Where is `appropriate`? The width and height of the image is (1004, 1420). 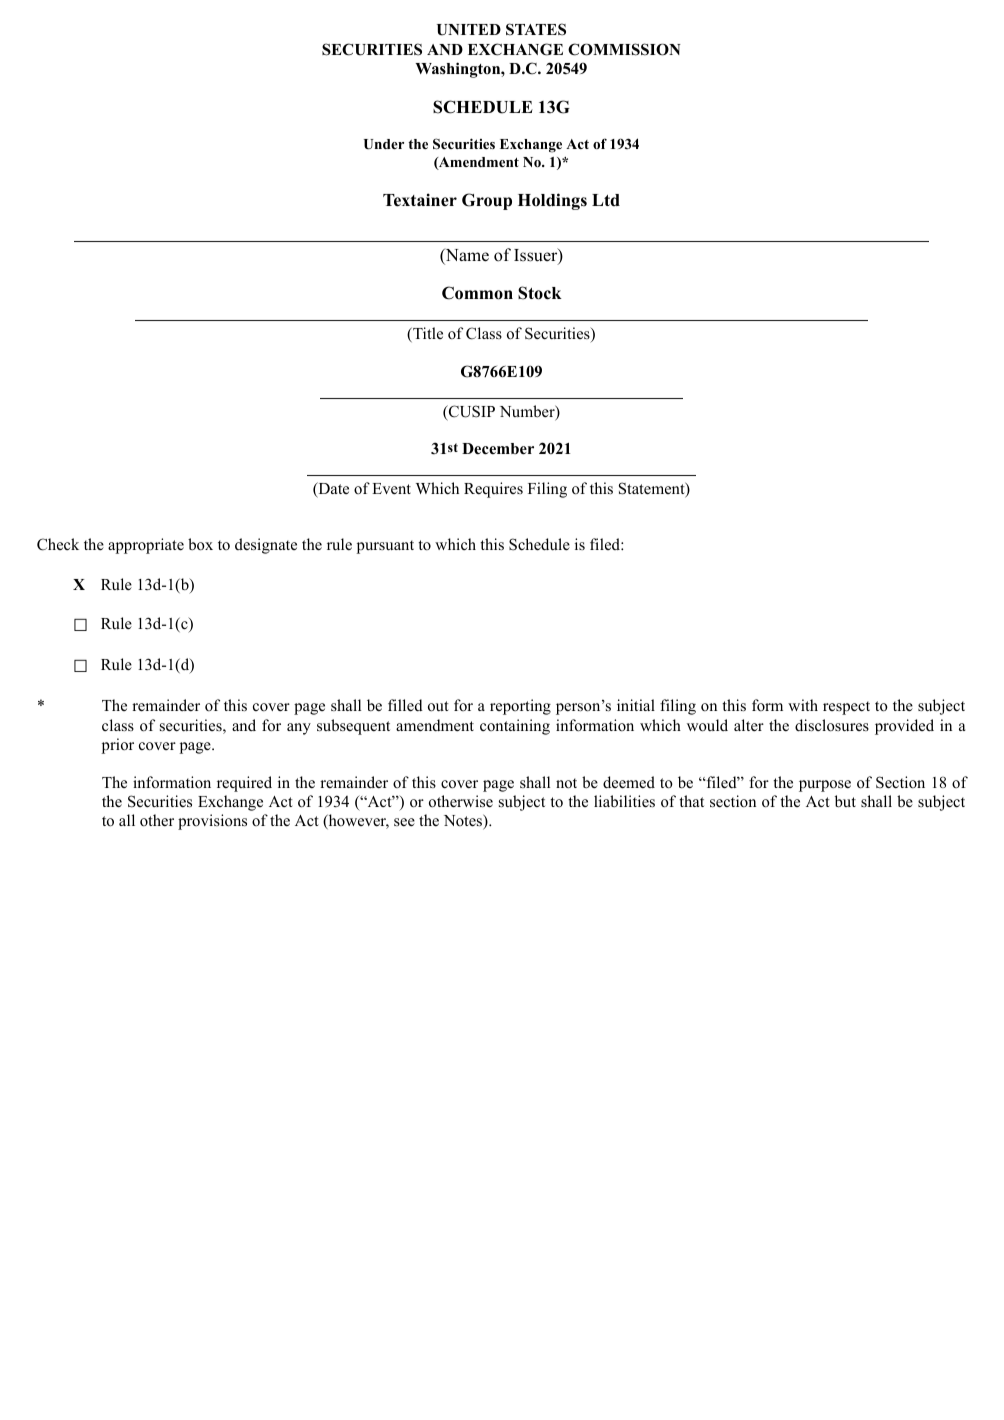 appropriate is located at coordinates (146, 546).
